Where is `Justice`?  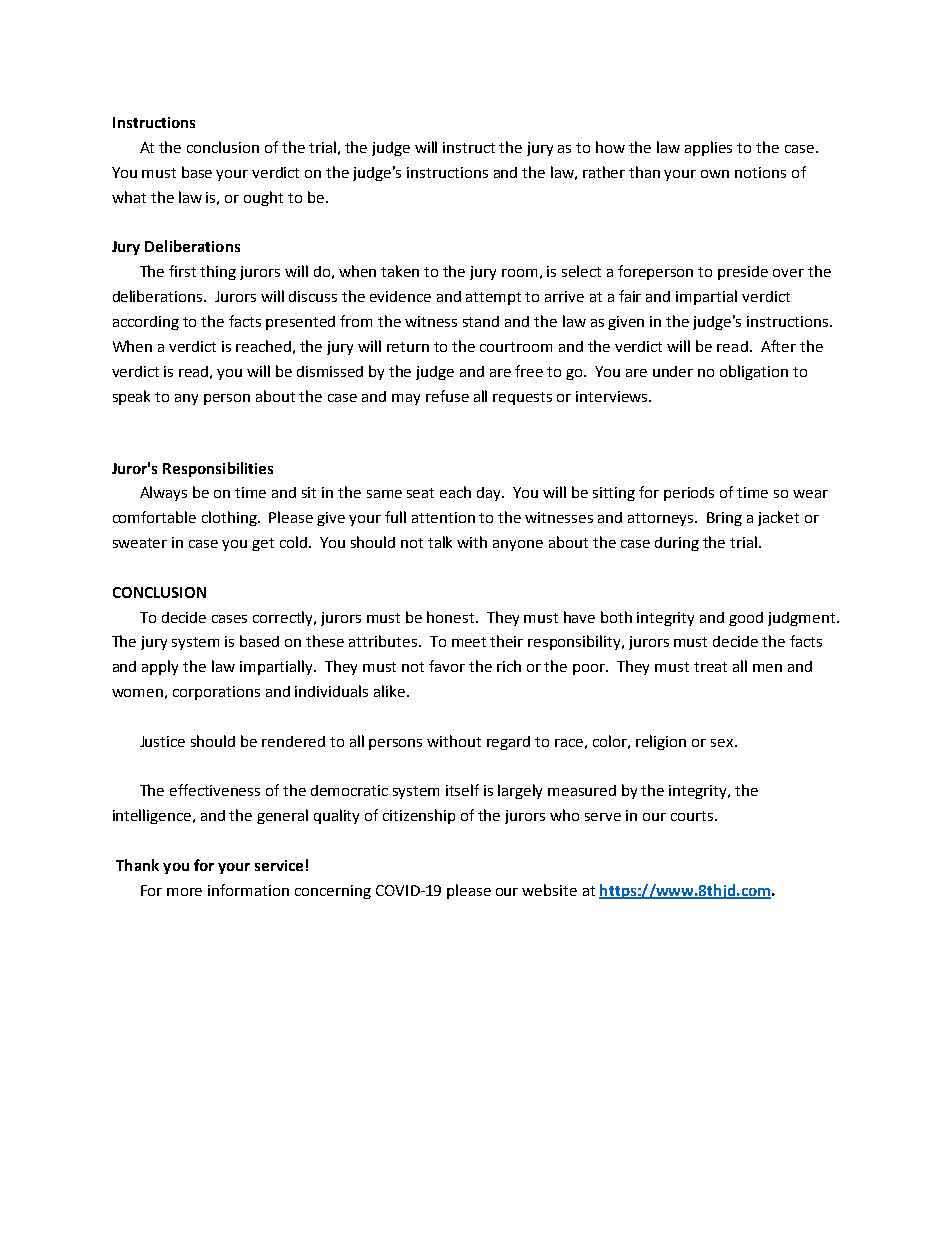
Justice is located at coordinates (162, 741).
